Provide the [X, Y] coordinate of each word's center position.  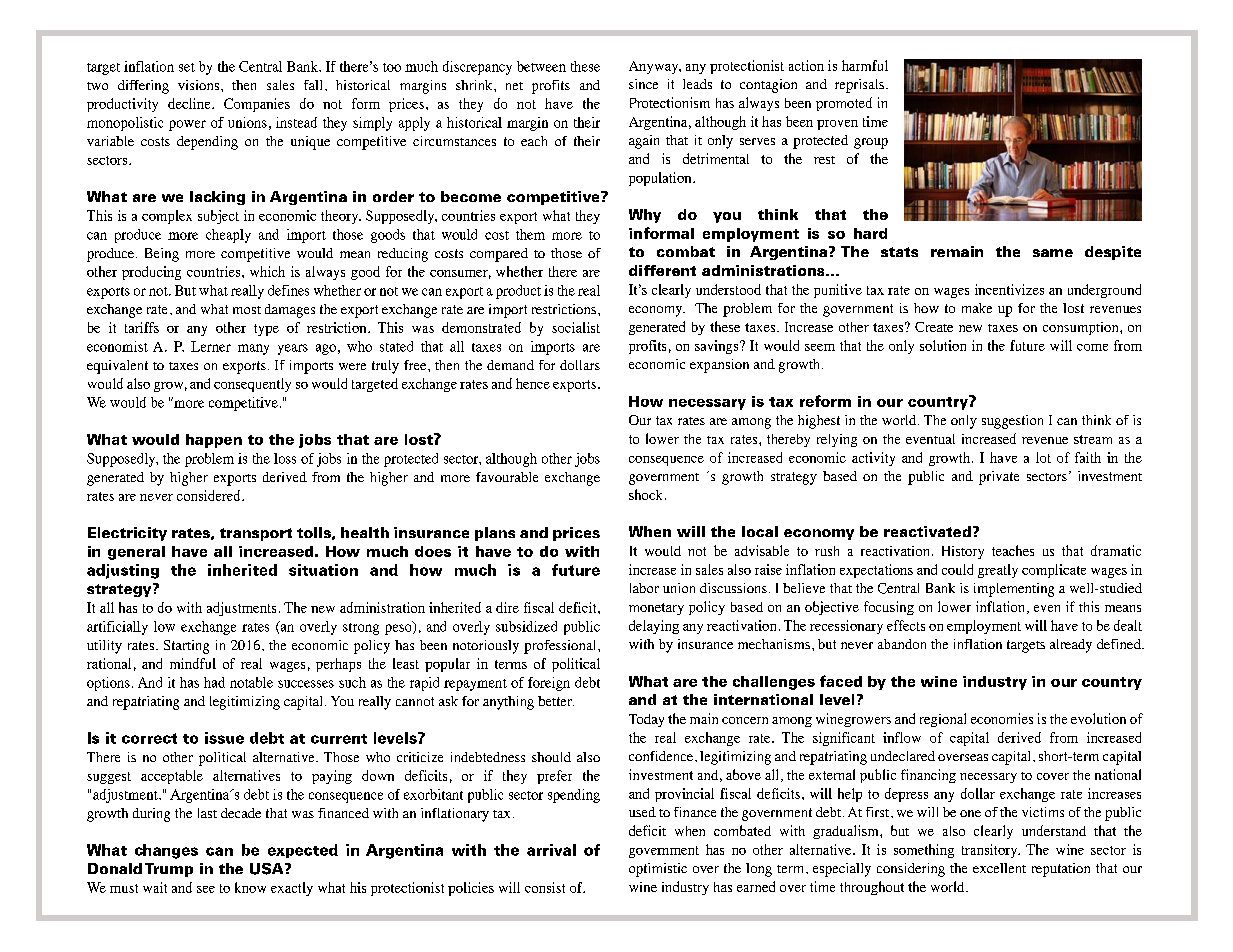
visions [200, 85]
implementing [1014, 590]
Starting [186, 647]
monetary [656, 609]
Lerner [211, 346]
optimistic [658, 870]
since [643, 84]
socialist [576, 327]
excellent [999, 868]
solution [943, 345]
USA [268, 869]
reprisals [859, 86]
